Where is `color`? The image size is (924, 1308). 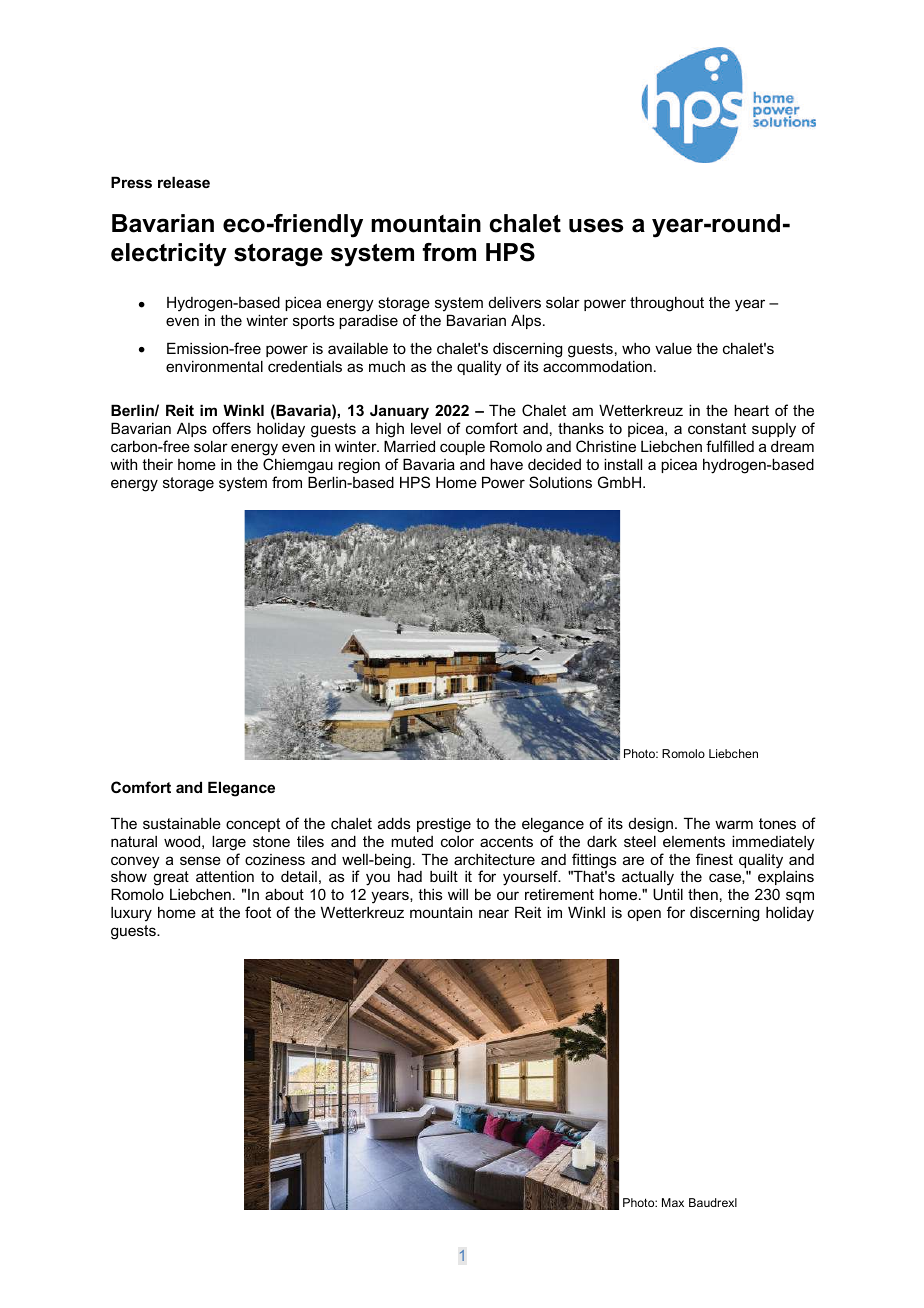 color is located at coordinates (457, 841).
